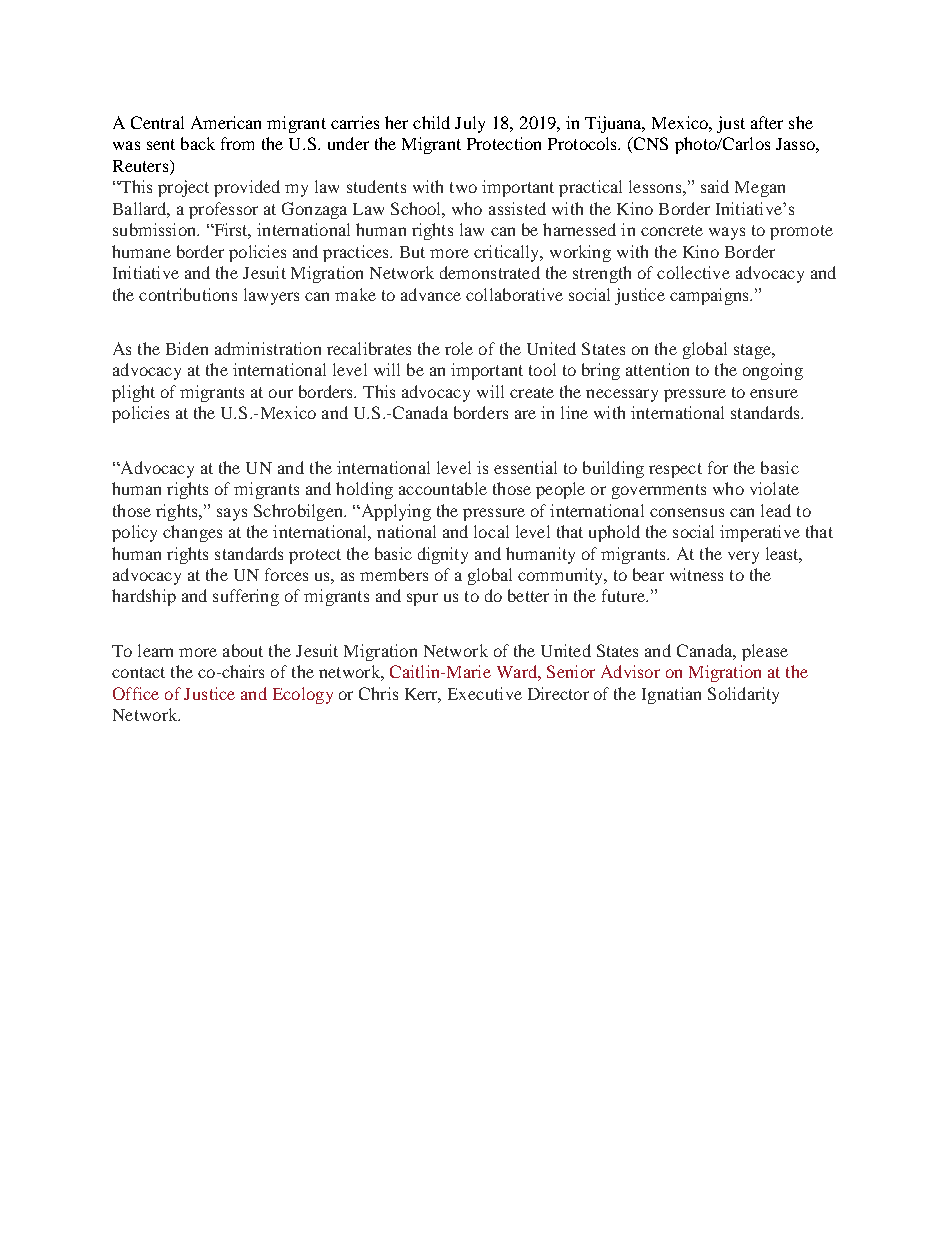 Image resolution: width=952 pixels, height=1233 pixels. I want to click on contact, so click(138, 672).
